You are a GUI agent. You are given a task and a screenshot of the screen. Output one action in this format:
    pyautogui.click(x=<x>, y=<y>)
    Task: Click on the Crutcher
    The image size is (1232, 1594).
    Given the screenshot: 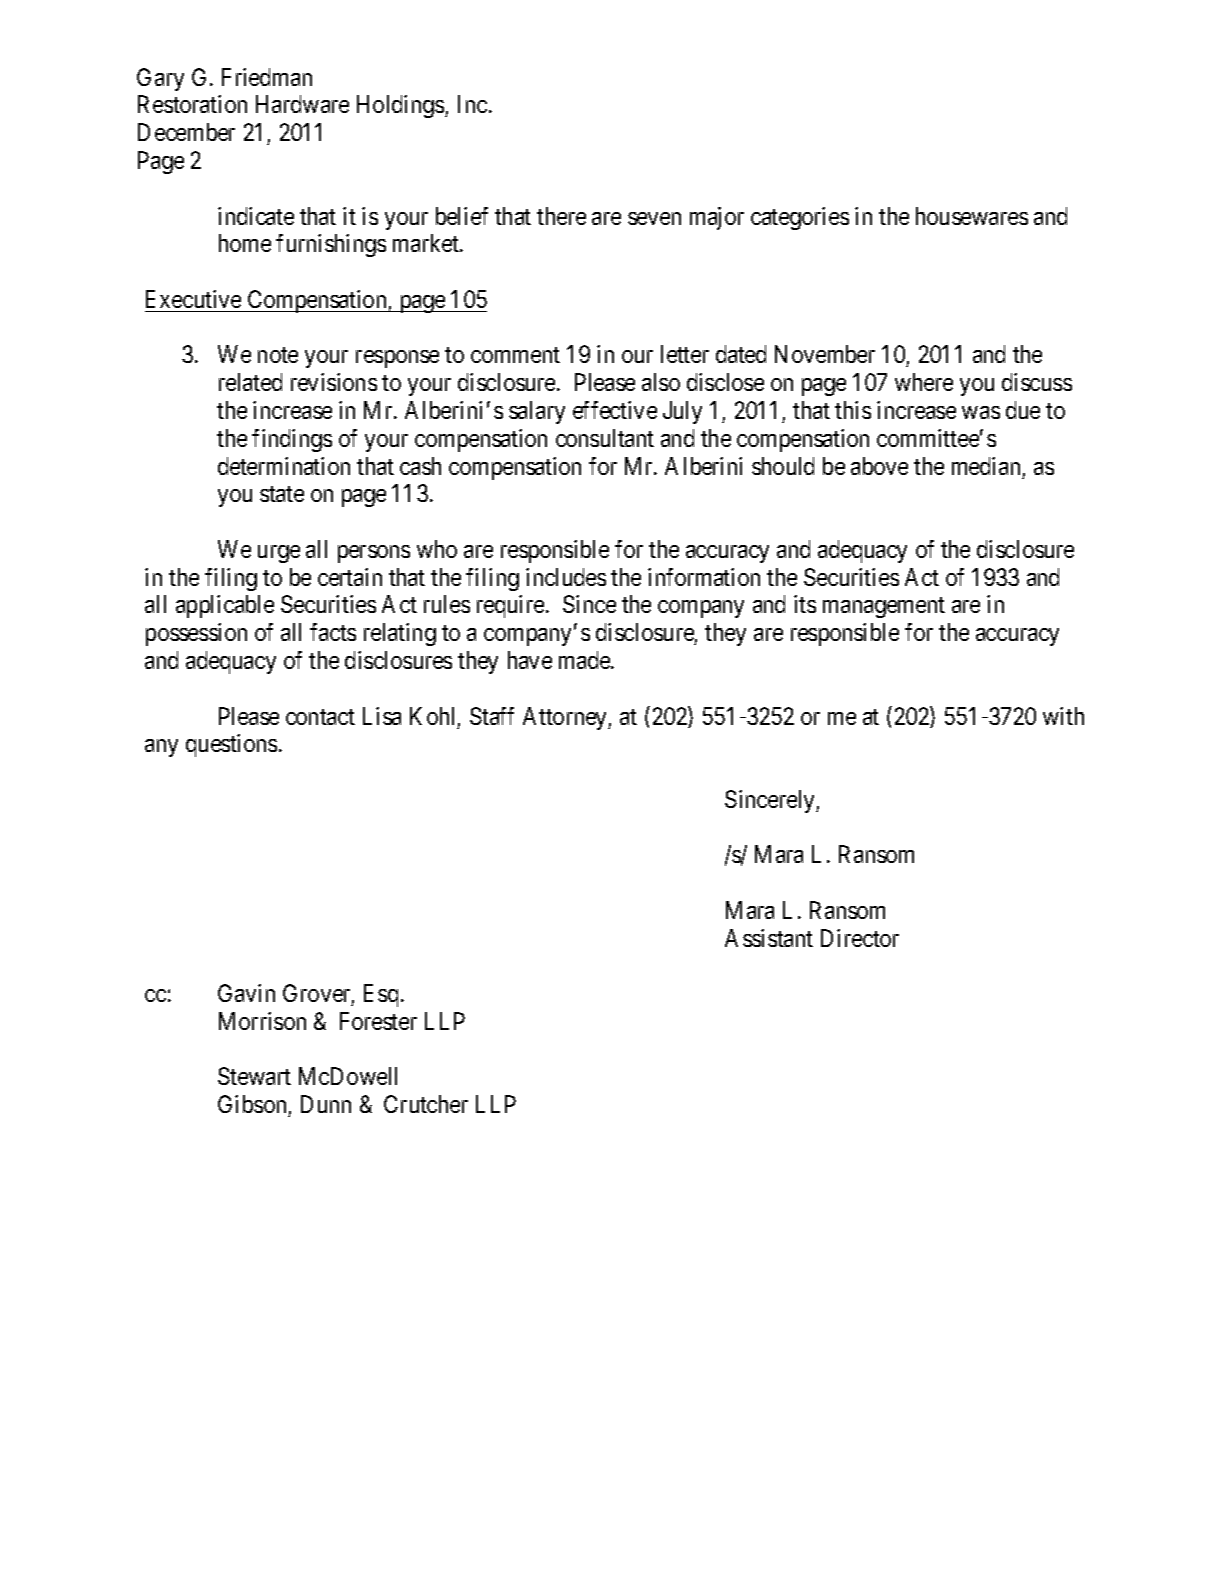 What is the action you would take?
    pyautogui.click(x=426, y=1104)
